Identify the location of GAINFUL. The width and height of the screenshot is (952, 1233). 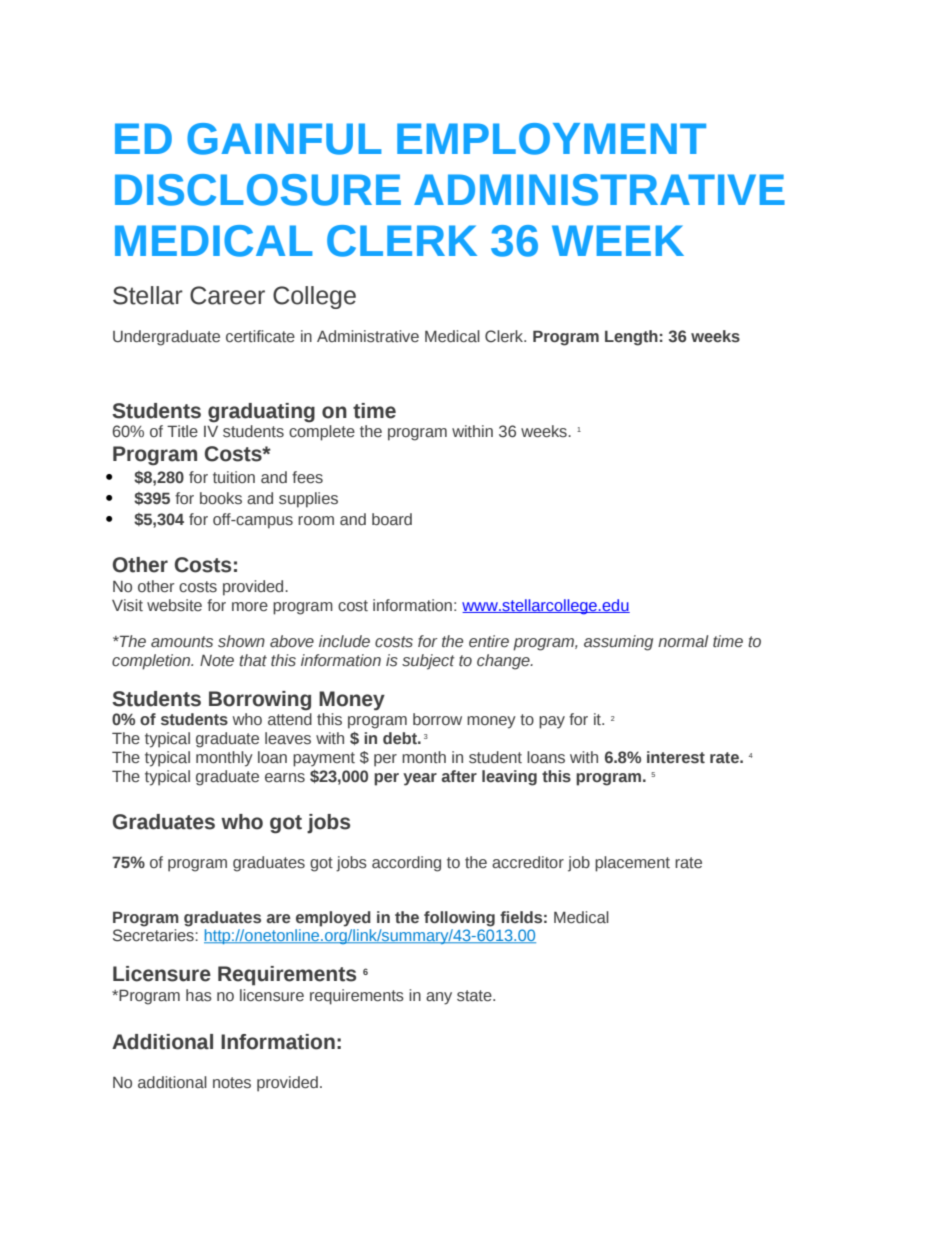
(284, 139).
